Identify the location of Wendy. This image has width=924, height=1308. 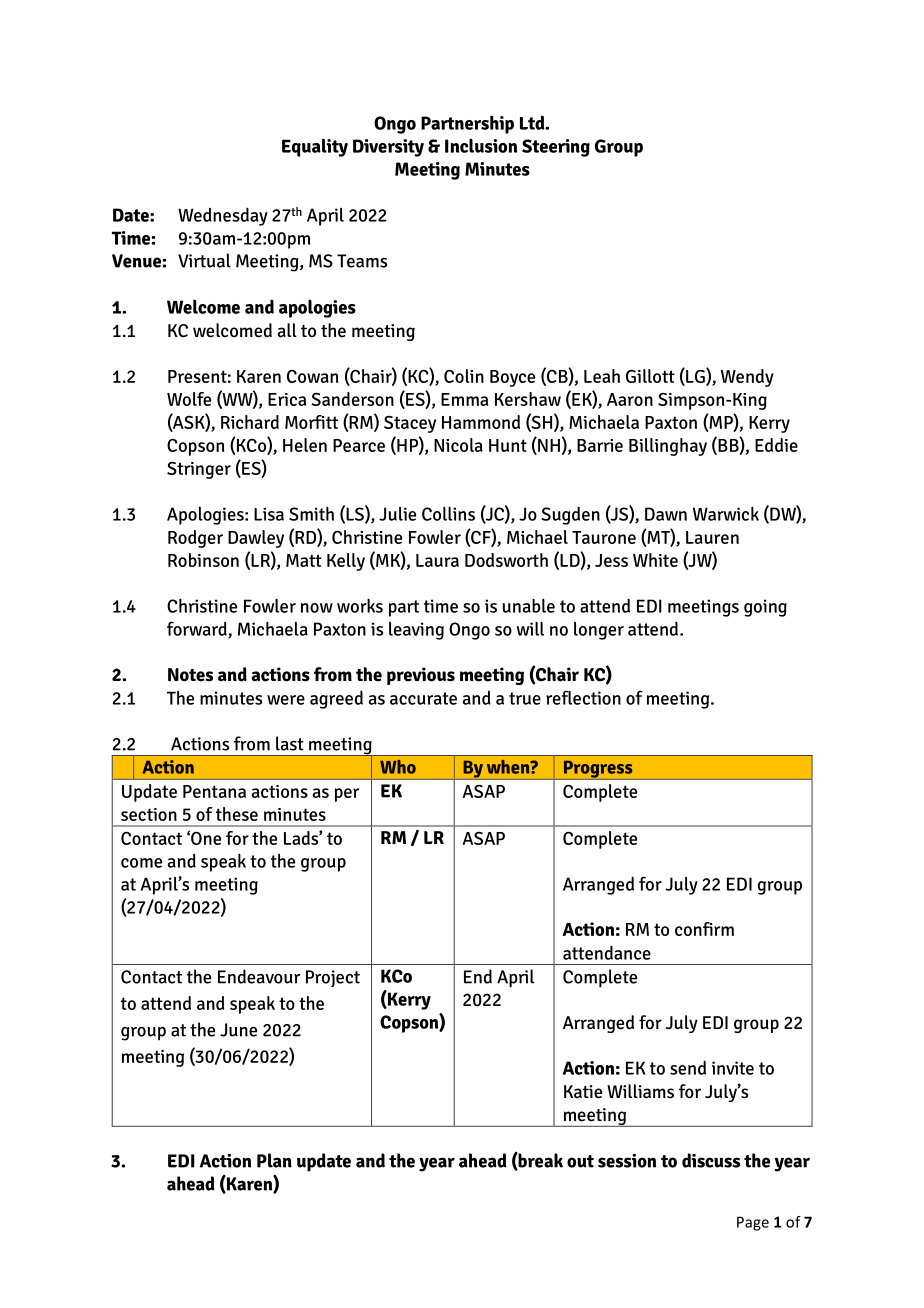
(747, 378).
